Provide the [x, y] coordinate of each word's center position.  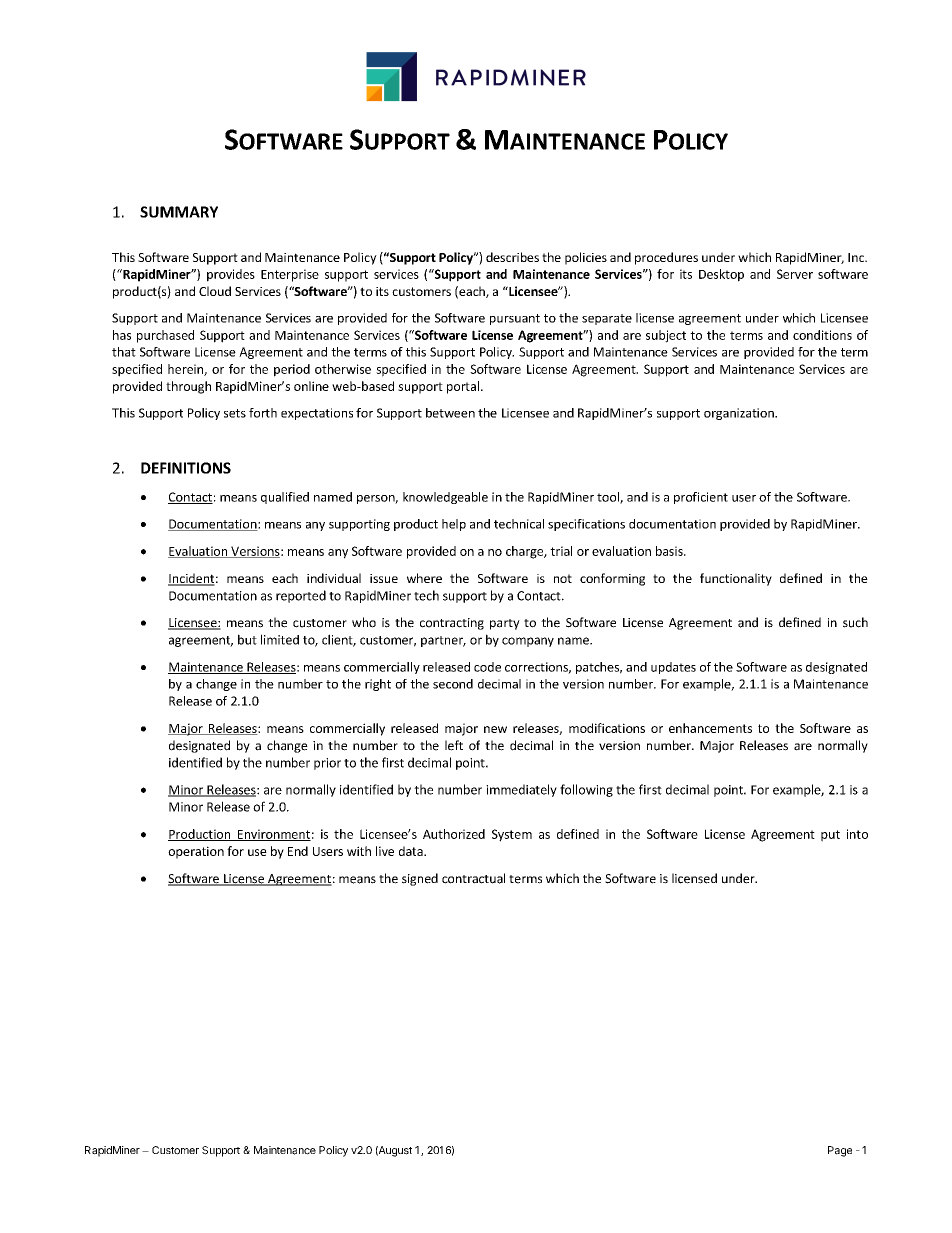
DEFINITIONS [186, 468]
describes [512, 257]
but [247, 639]
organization [740, 414]
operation [196, 852]
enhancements [710, 728]
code [487, 667]
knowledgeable [445, 498]
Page [840, 1151]
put [830, 836]
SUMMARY [179, 212]
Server [795, 274]
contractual [473, 878]
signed [420, 879]
